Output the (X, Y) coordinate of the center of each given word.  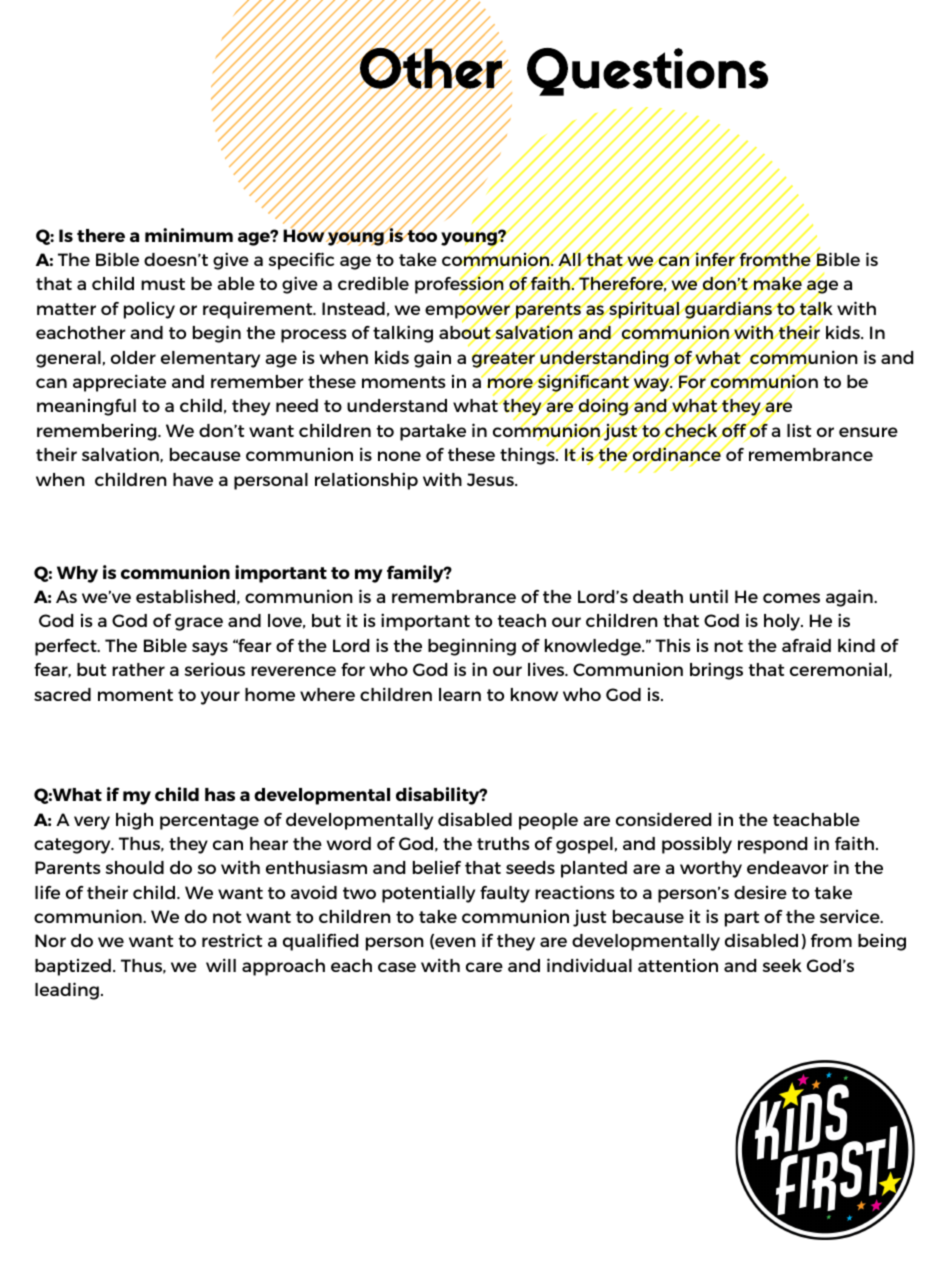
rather (138, 669)
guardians (728, 310)
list (799, 430)
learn (460, 694)
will (221, 965)
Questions (647, 72)
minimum (189, 235)
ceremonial (838, 669)
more (511, 383)
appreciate (119, 383)
